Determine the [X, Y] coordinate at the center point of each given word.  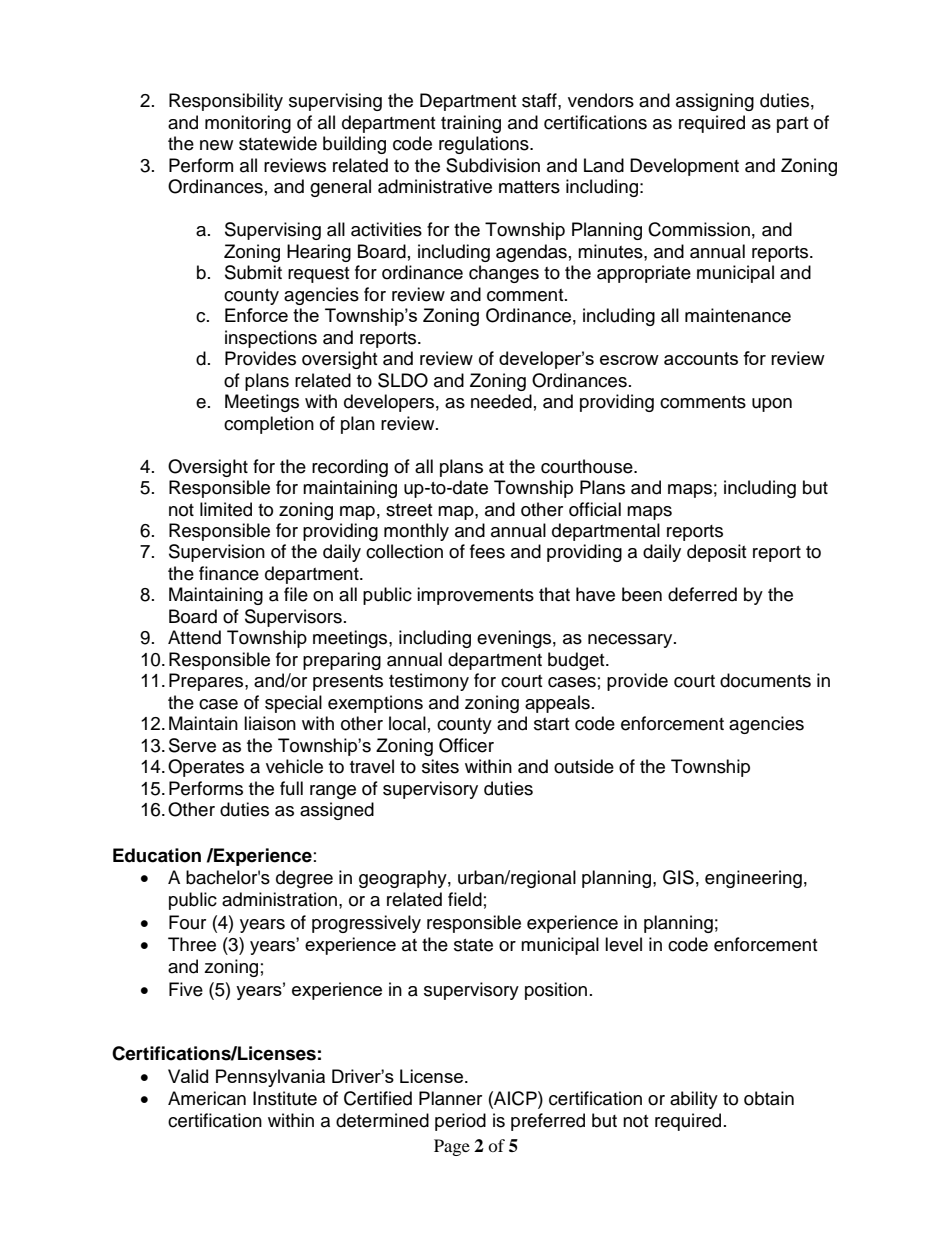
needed [501, 401]
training [471, 124]
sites [440, 766]
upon [772, 405]
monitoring [248, 124]
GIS [678, 877]
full [291, 788]
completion [269, 425]
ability [694, 1100]
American [207, 1098]
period [460, 1122]
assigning [715, 102]
